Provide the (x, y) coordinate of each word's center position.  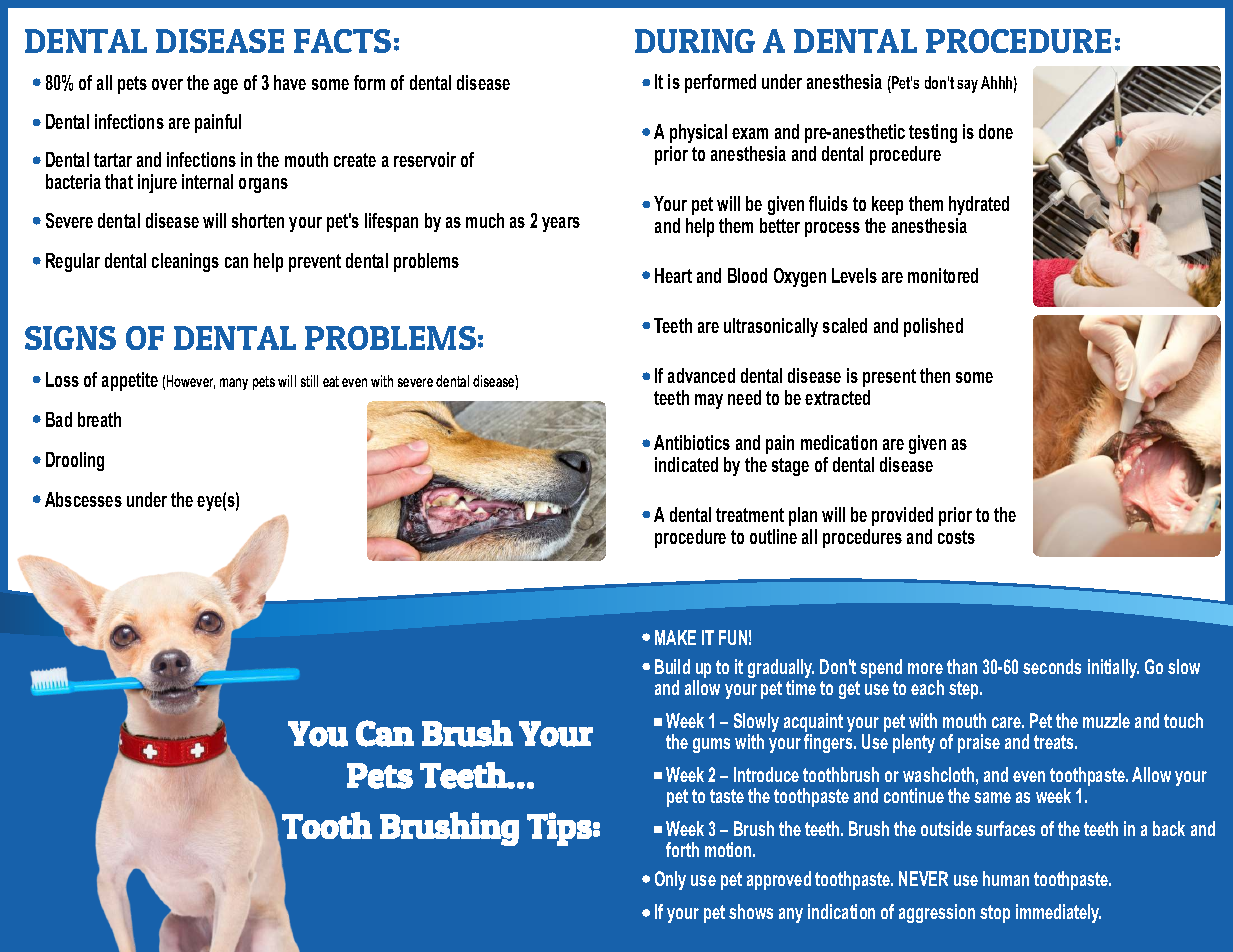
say (967, 86)
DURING (695, 41)
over (167, 84)
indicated (686, 464)
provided (902, 516)
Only (670, 880)
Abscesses (83, 499)
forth (682, 849)
